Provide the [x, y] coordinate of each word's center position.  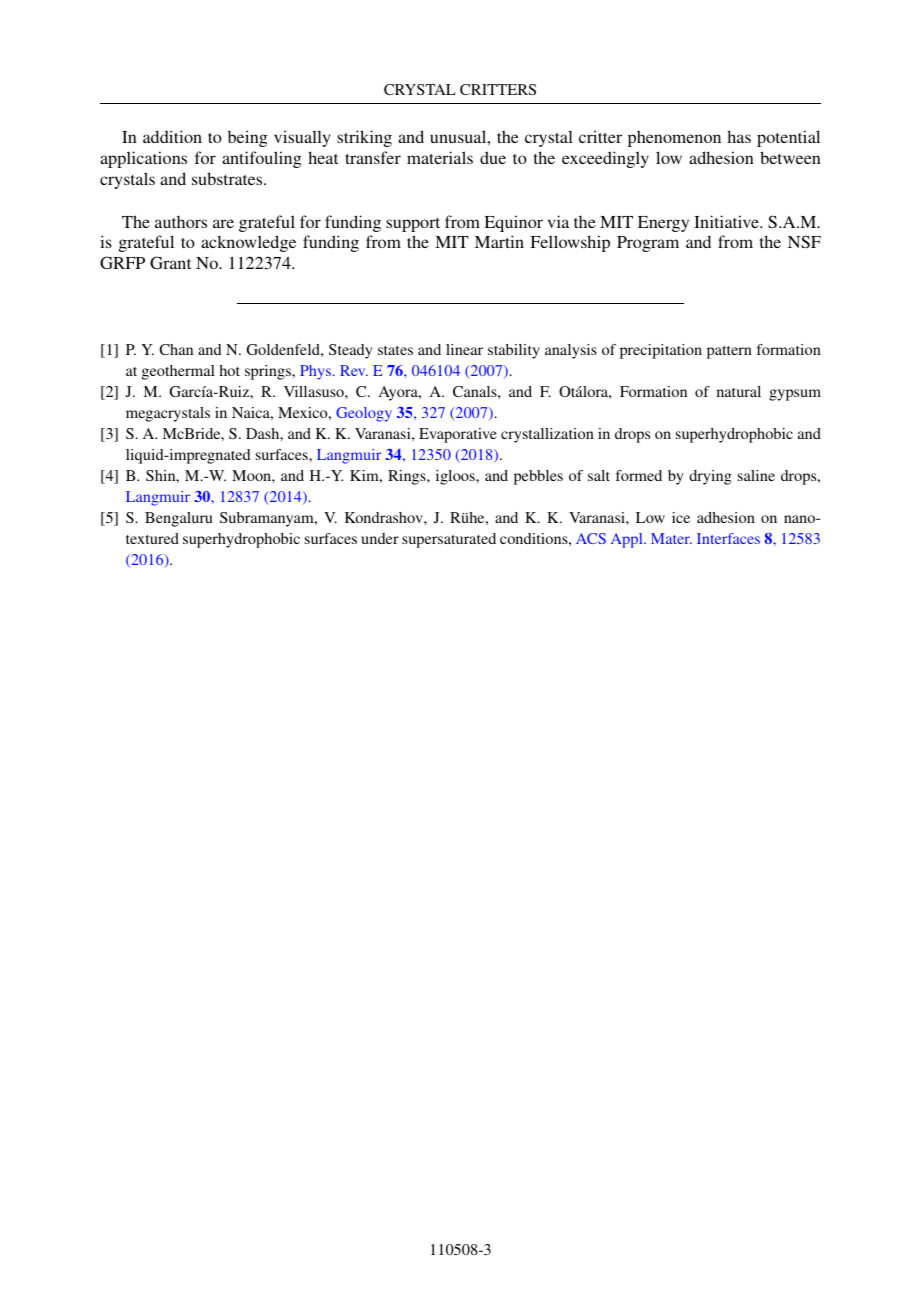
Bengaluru [179, 519]
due [493, 157]
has [739, 136]
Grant [170, 263]
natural [739, 391]
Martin [499, 241]
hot [229, 370]
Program [648, 244]
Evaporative [458, 435]
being [248, 138]
